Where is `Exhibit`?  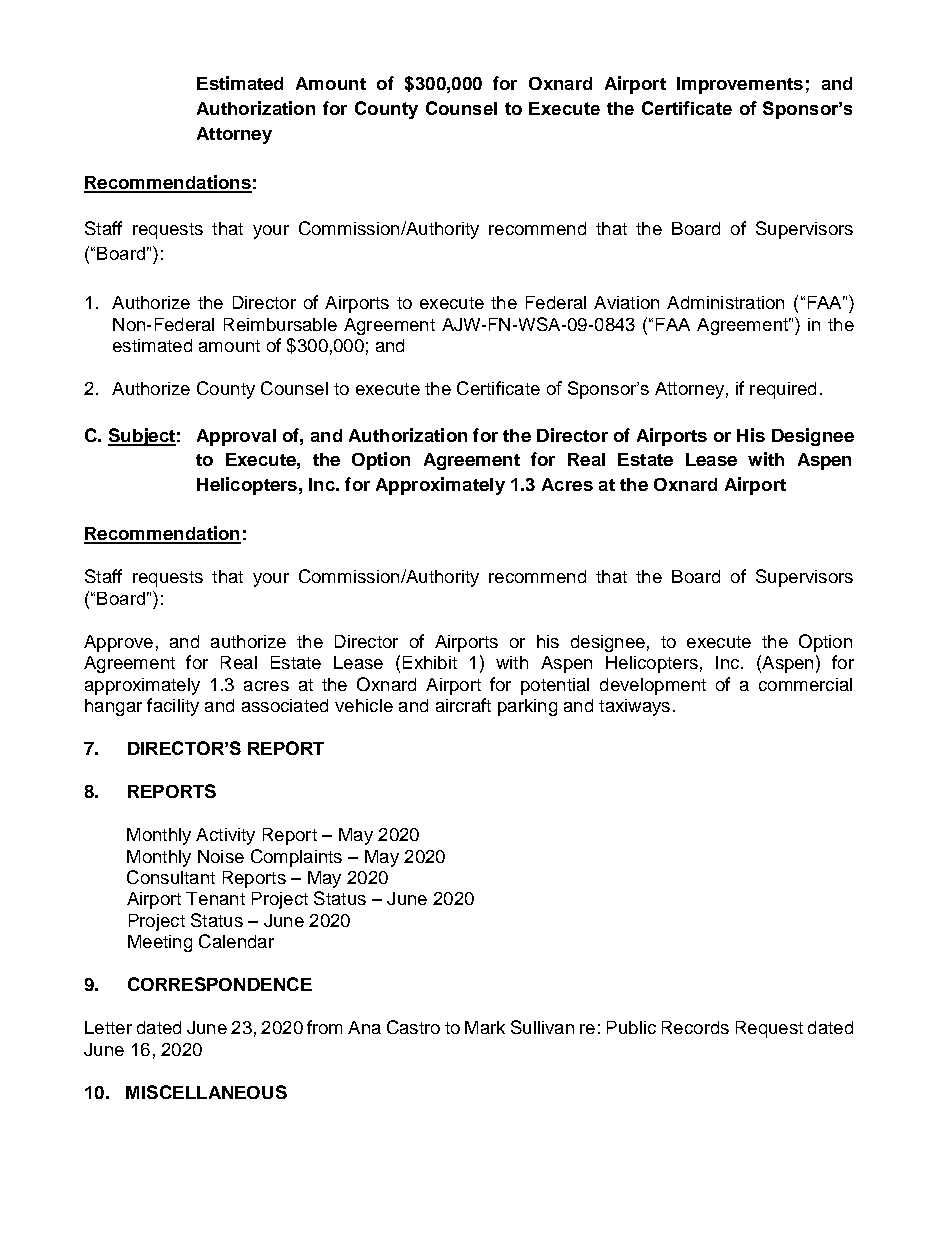
Exhibit is located at coordinates (430, 662).
